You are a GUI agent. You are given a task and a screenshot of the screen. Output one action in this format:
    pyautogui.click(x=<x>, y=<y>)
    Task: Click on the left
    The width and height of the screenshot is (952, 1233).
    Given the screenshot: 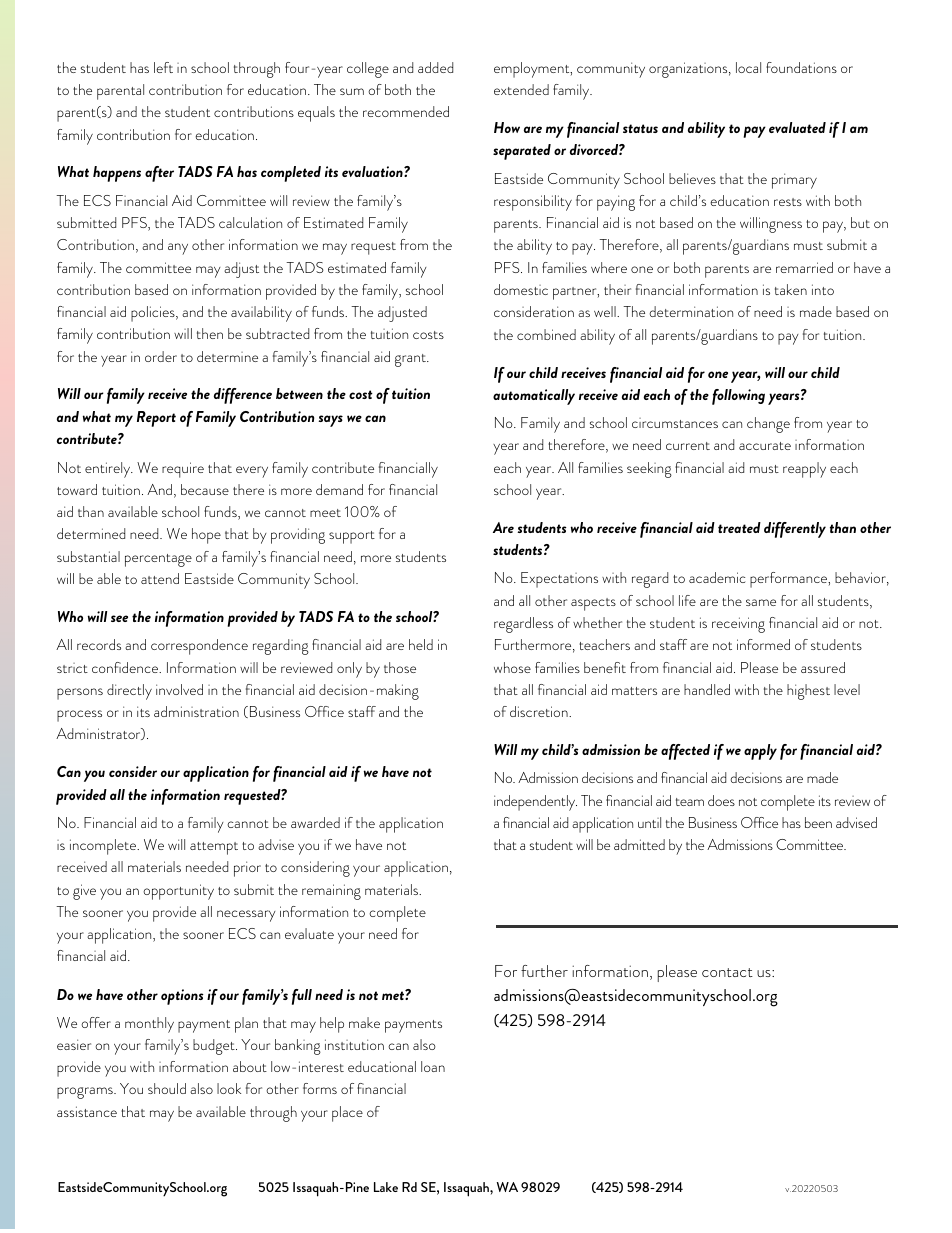 What is the action you would take?
    pyautogui.click(x=163, y=67)
